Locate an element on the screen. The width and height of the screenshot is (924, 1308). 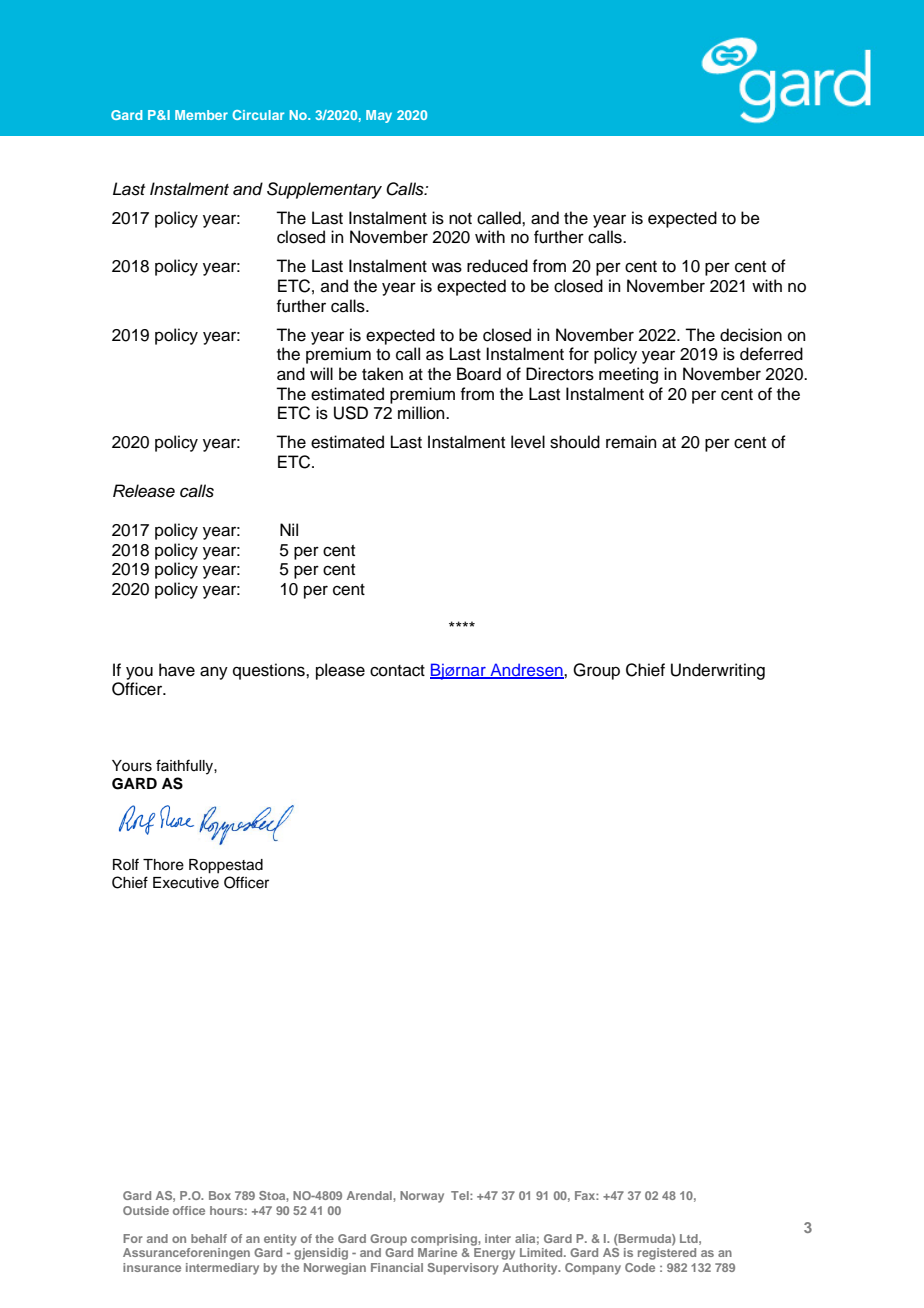
decision is located at coordinates (751, 335).
